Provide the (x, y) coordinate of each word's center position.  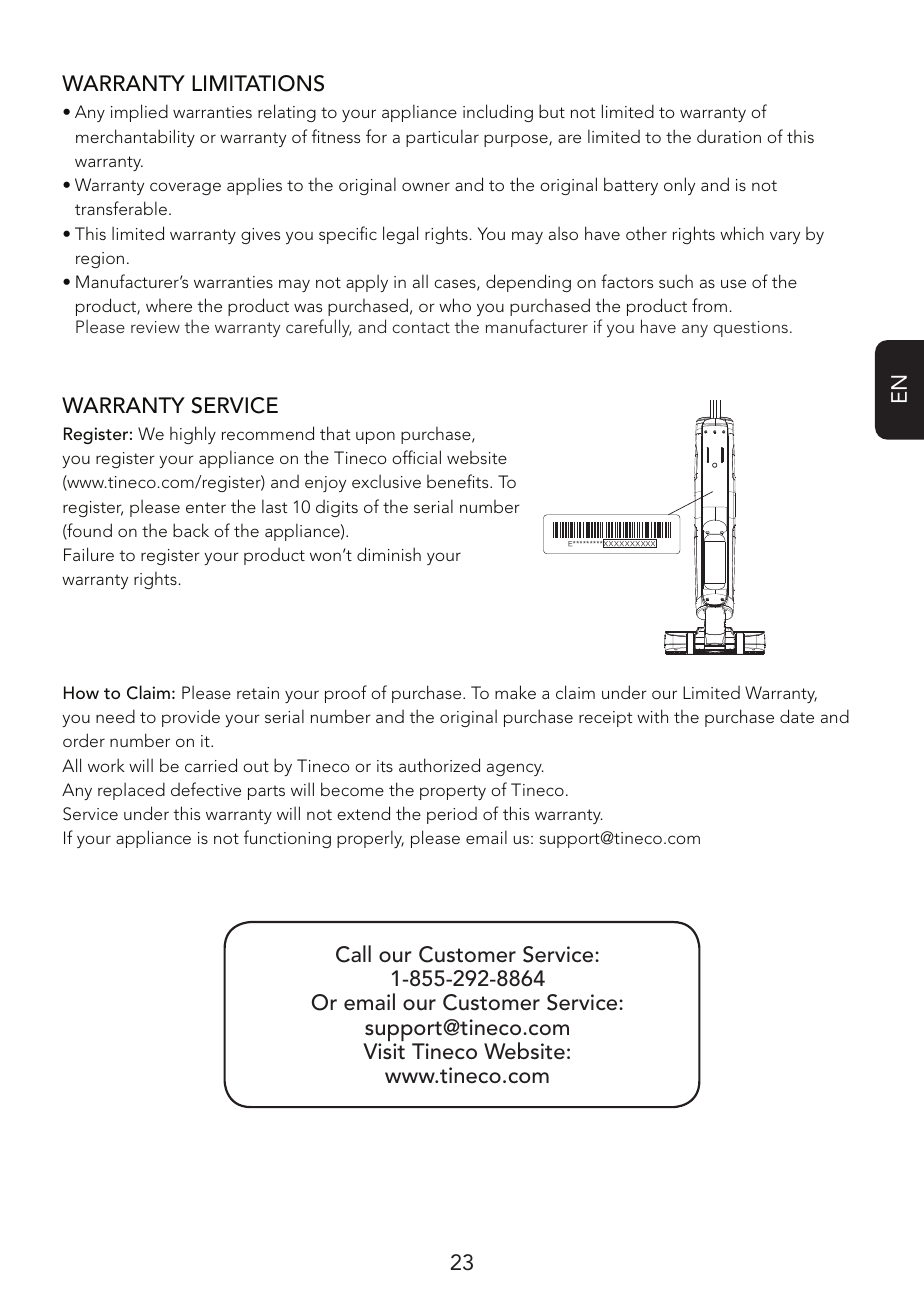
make (515, 692)
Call (353, 954)
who (455, 305)
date (797, 716)
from (709, 305)
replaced (131, 791)
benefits (459, 481)
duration (729, 136)
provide (191, 718)
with (652, 716)
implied (139, 113)
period (452, 815)
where (169, 305)
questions (751, 329)
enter (206, 507)
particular (442, 138)
